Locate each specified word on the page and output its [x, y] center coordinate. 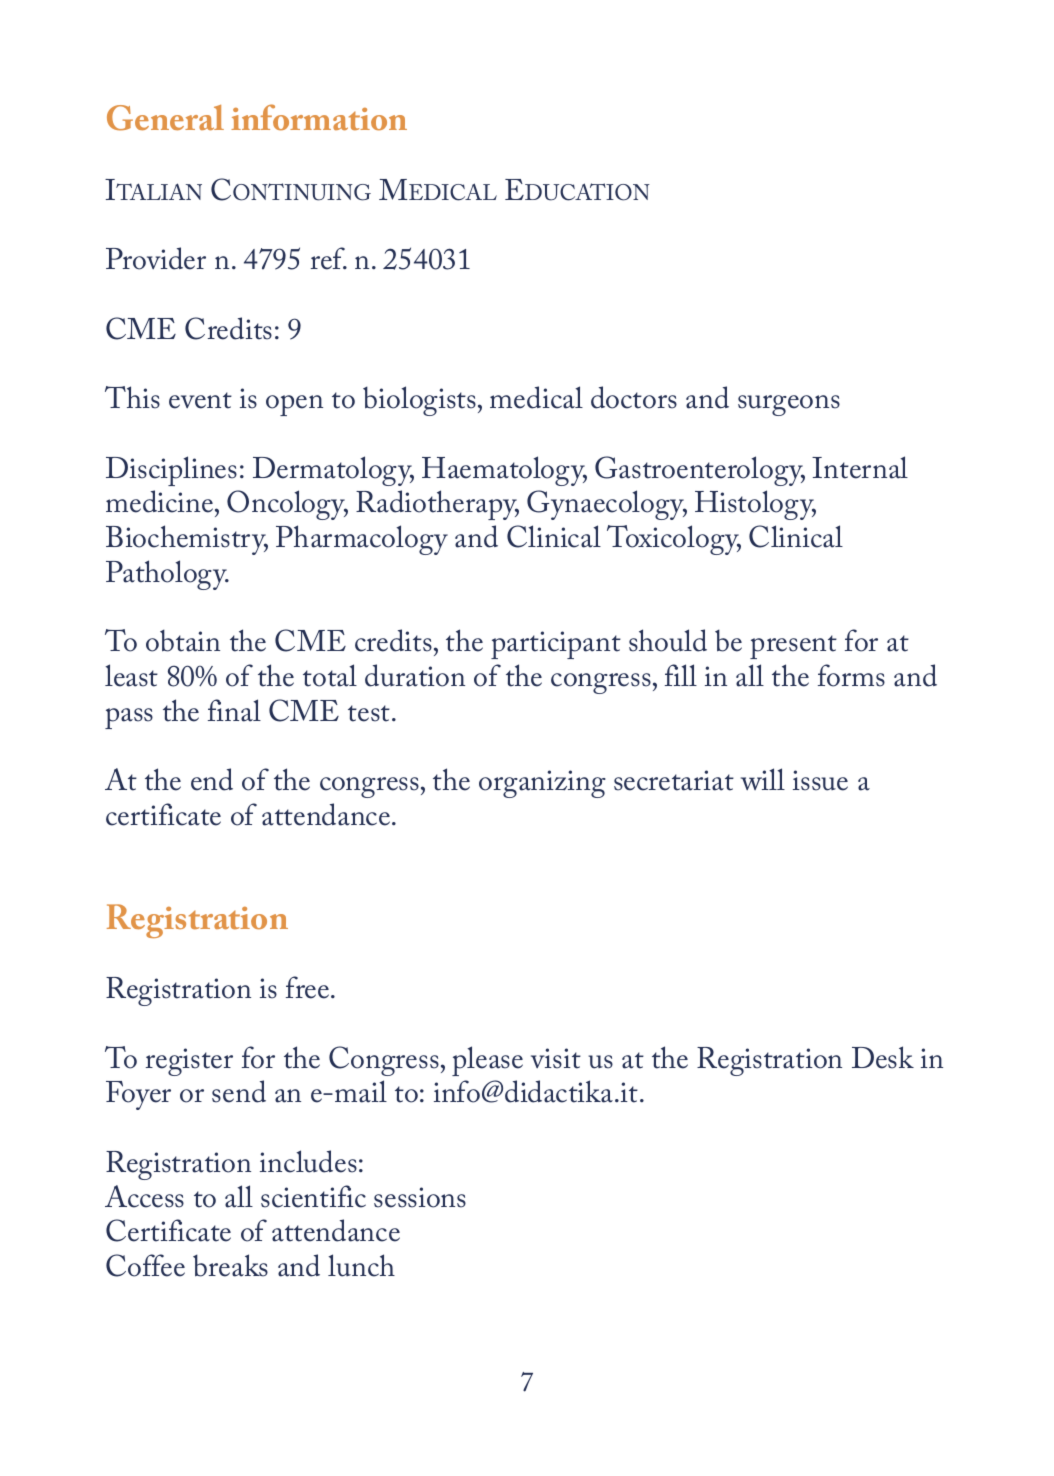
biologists [419, 401]
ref [329, 258]
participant [556, 645]
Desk [883, 1057]
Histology [755, 505]
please [487, 1061]
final [234, 710]
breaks [230, 1265]
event [200, 400]
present [793, 647]
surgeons [789, 405]
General [165, 118]
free [309, 987]
